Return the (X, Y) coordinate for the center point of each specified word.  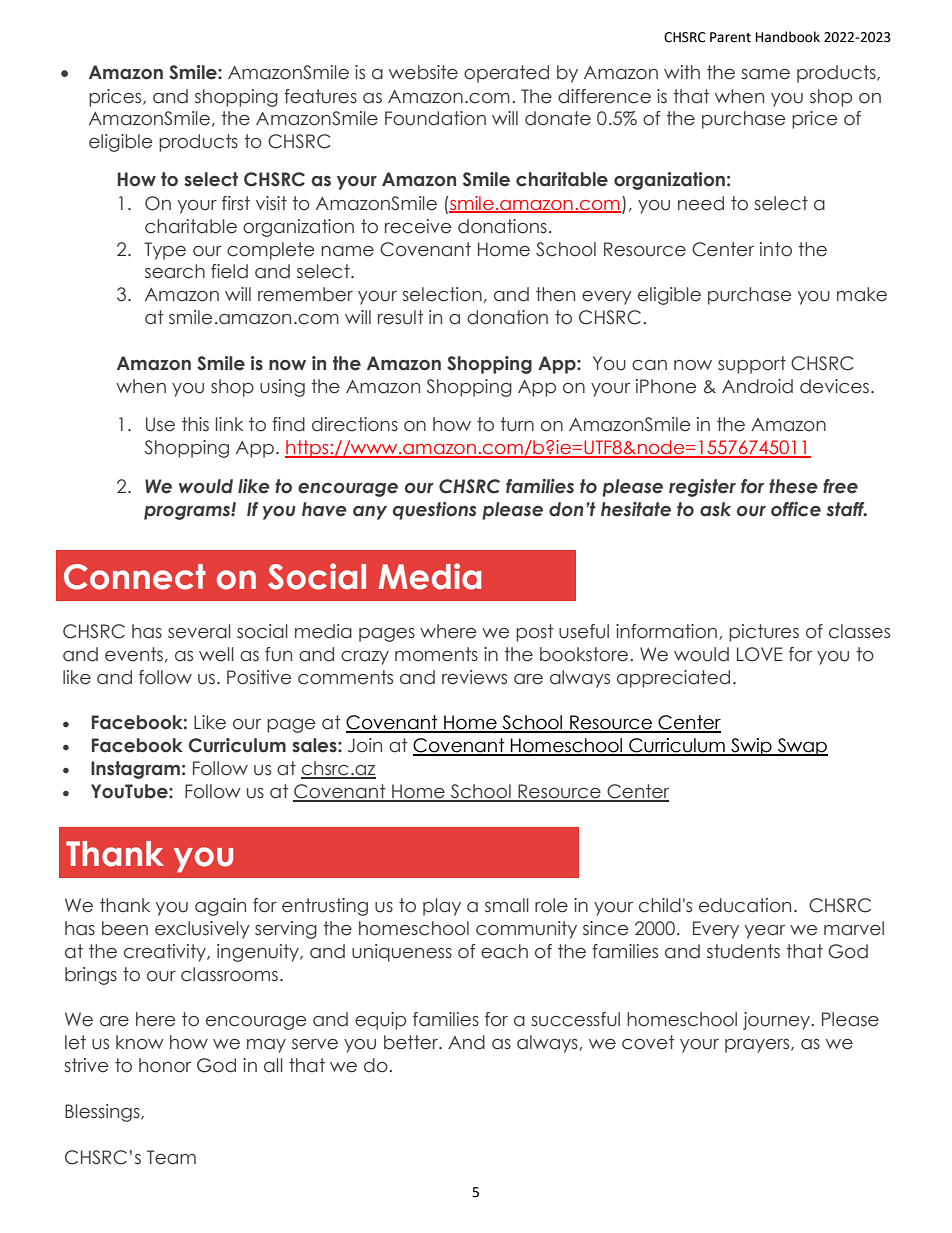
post (534, 633)
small (507, 905)
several (199, 631)
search (175, 271)
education (745, 905)
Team (171, 1157)
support (752, 365)
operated (506, 74)
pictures (764, 633)
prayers (758, 1046)
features (320, 96)
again (220, 907)
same (765, 74)
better (412, 1042)
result (400, 317)
